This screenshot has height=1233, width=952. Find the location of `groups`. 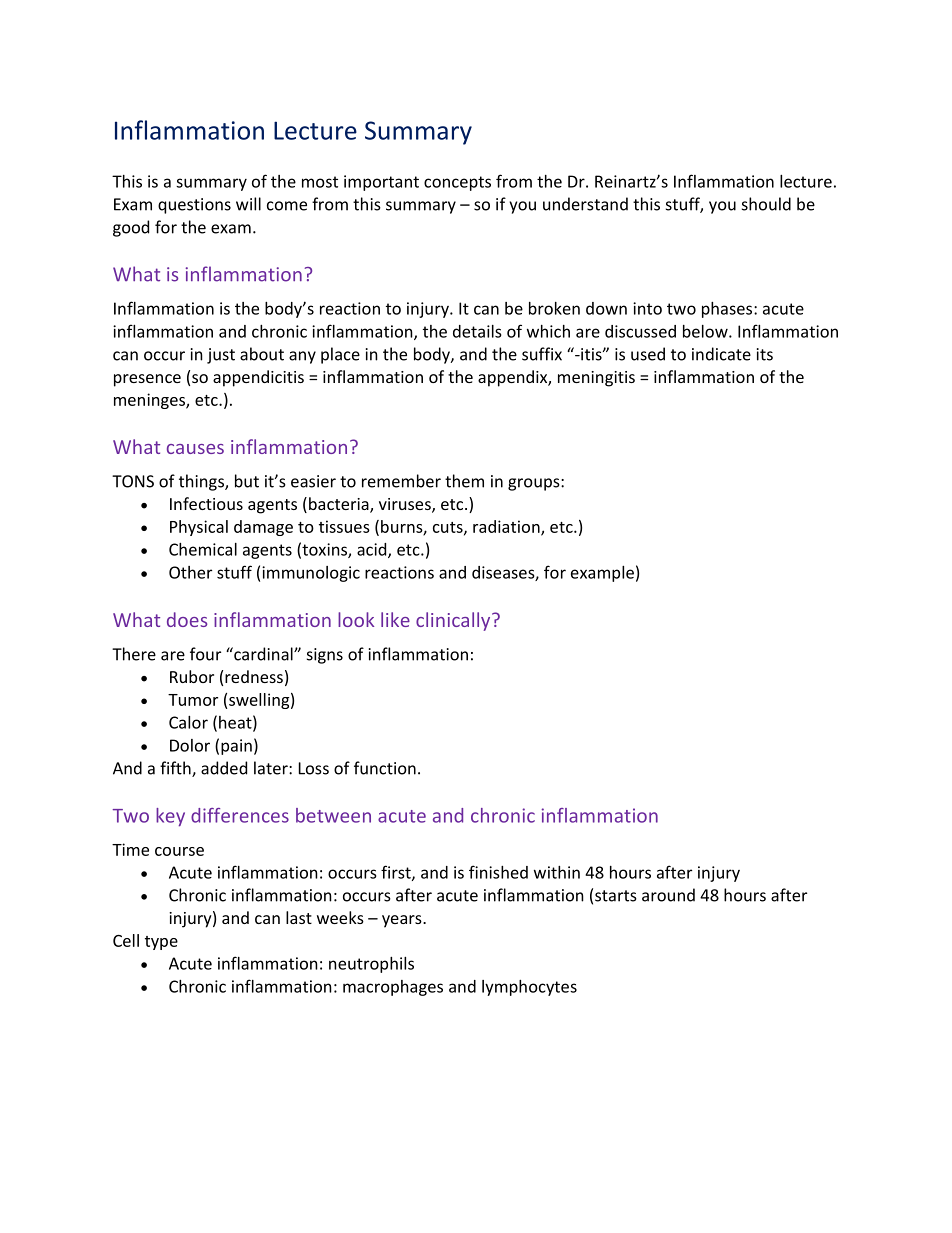

groups is located at coordinates (535, 484).
